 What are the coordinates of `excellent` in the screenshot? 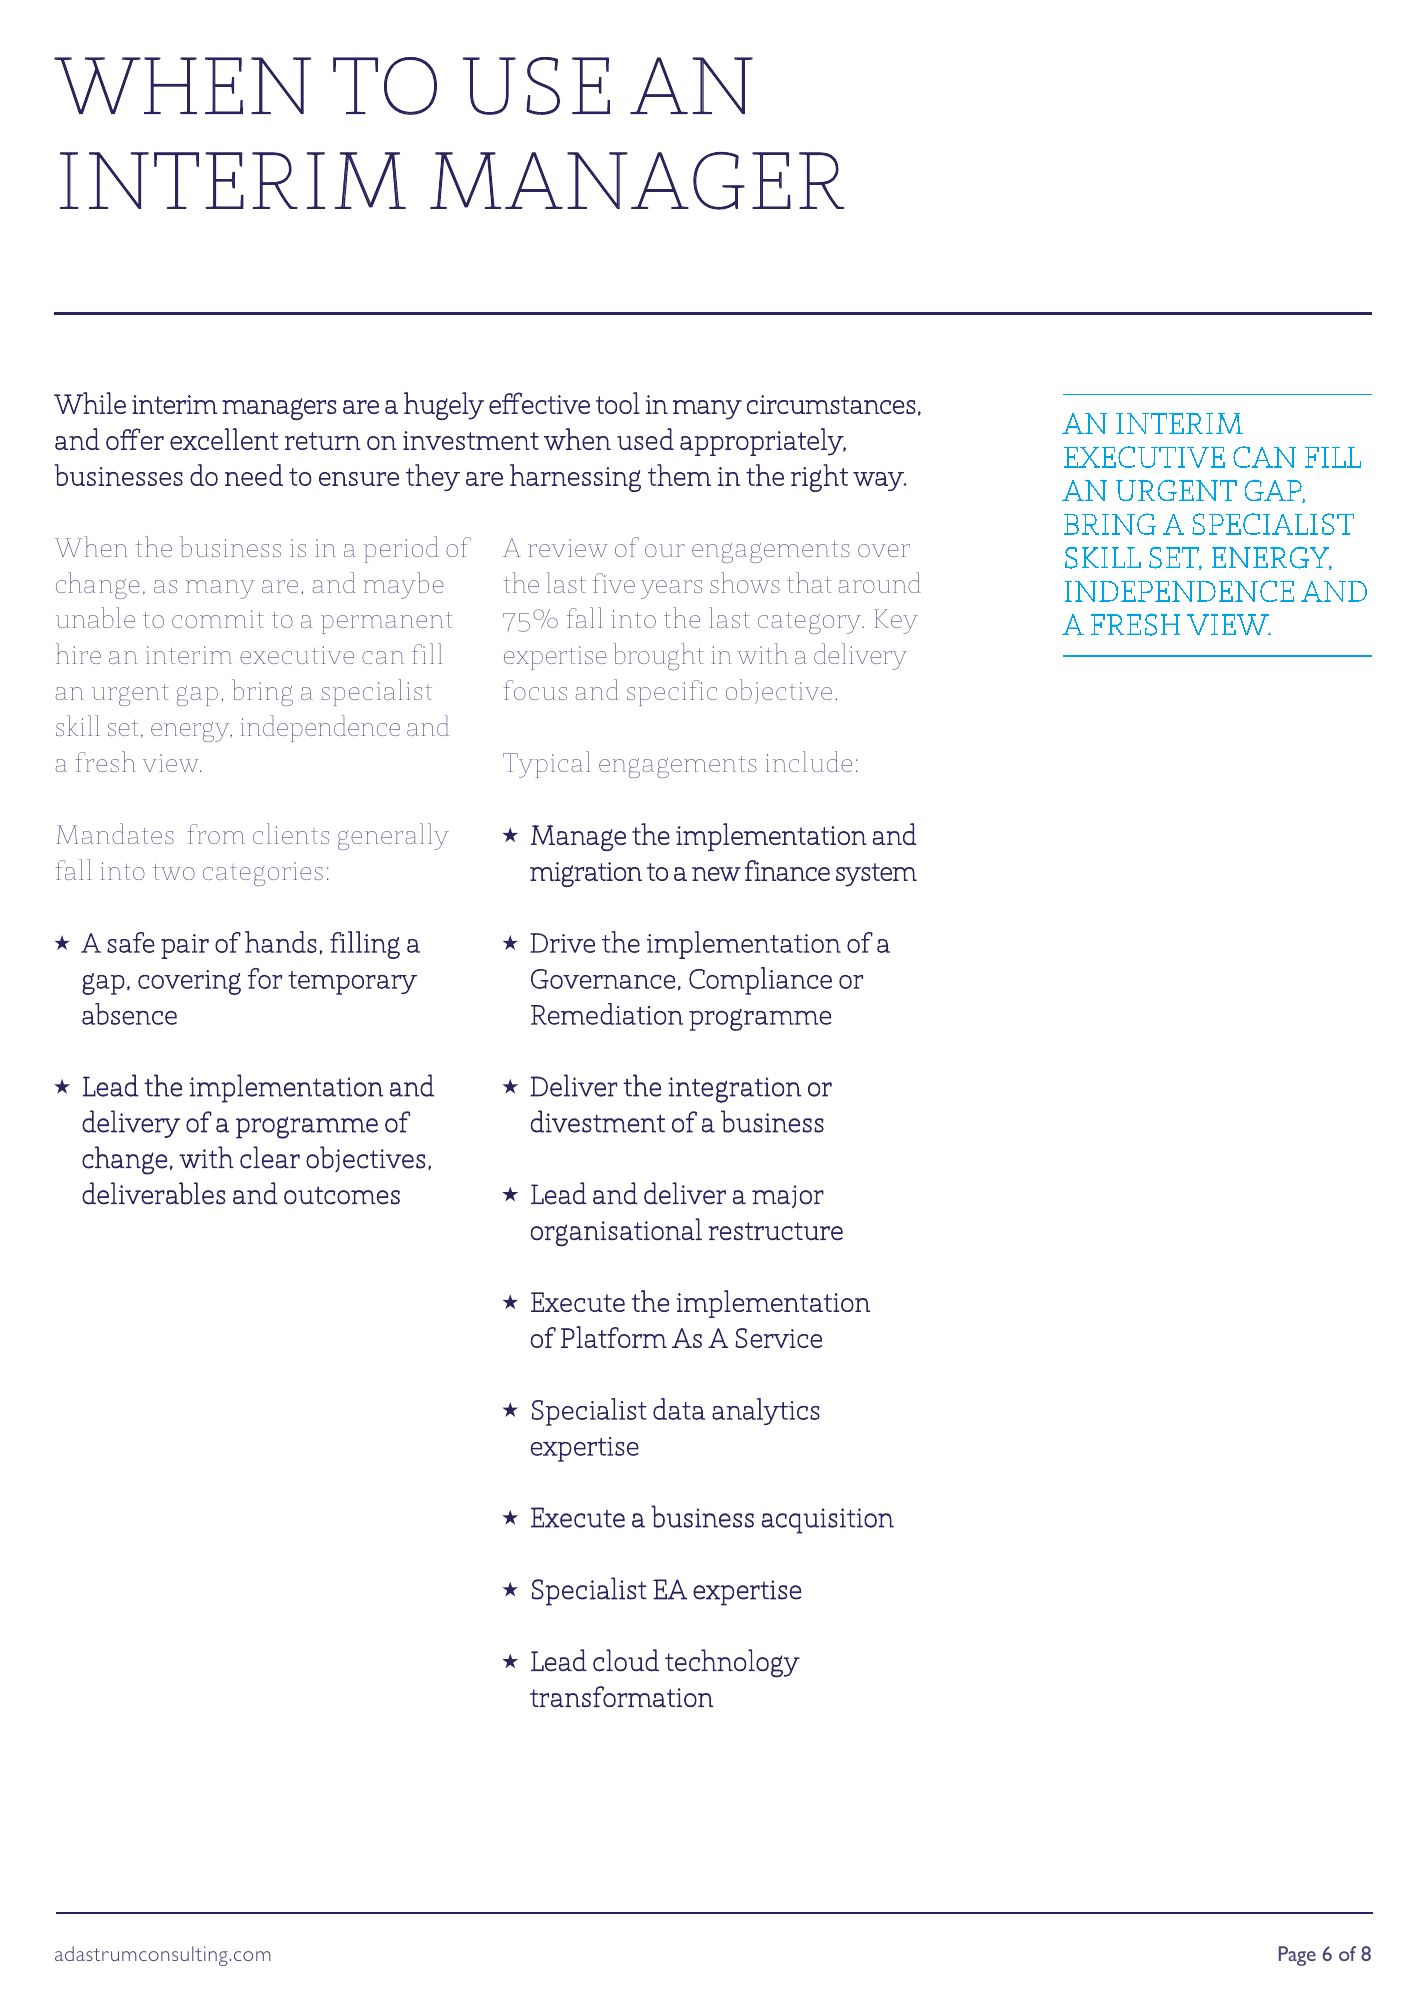 It's located at (224, 439).
